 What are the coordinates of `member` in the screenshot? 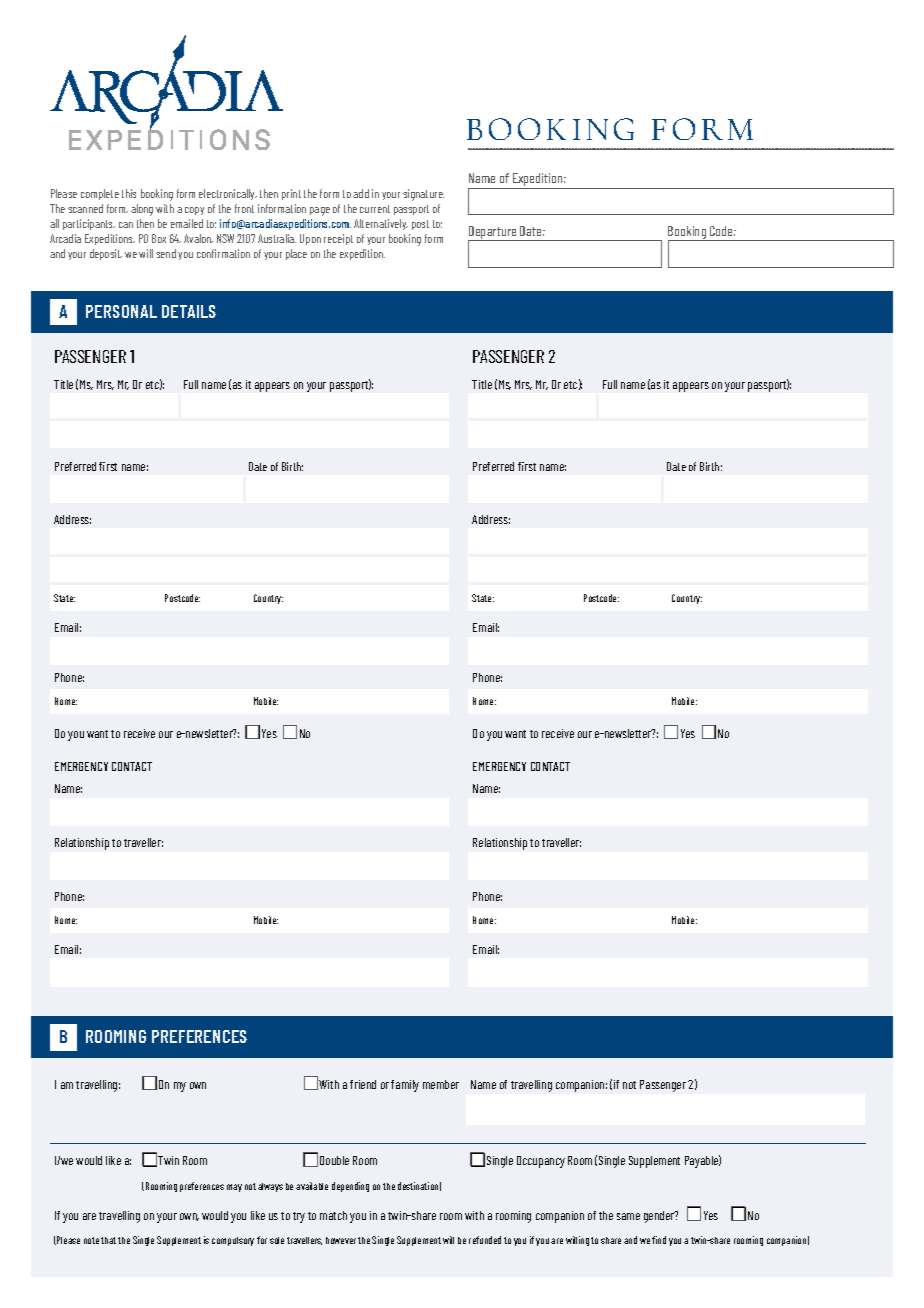 It's located at (441, 1084).
